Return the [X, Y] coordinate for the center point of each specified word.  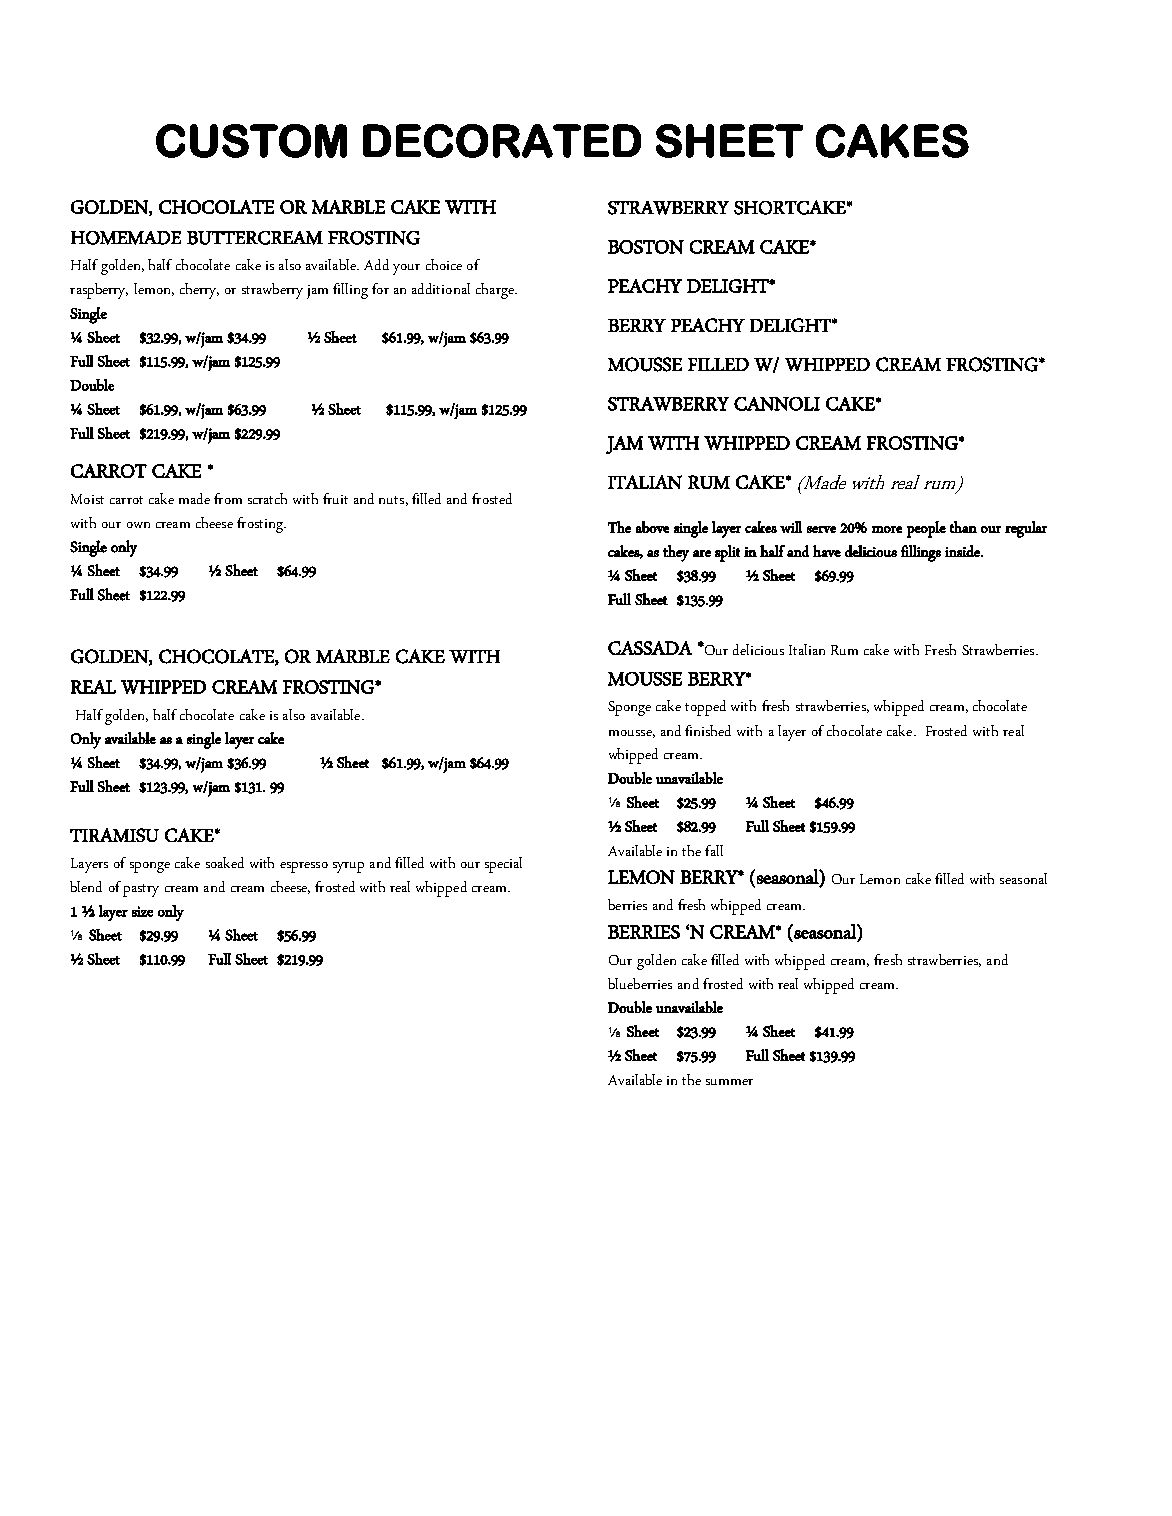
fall [714, 850]
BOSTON [646, 247]
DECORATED [502, 141]
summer [729, 1082]
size [142, 911]
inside [963, 551]
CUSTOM [251, 141]
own [138, 525]
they [676, 553]
